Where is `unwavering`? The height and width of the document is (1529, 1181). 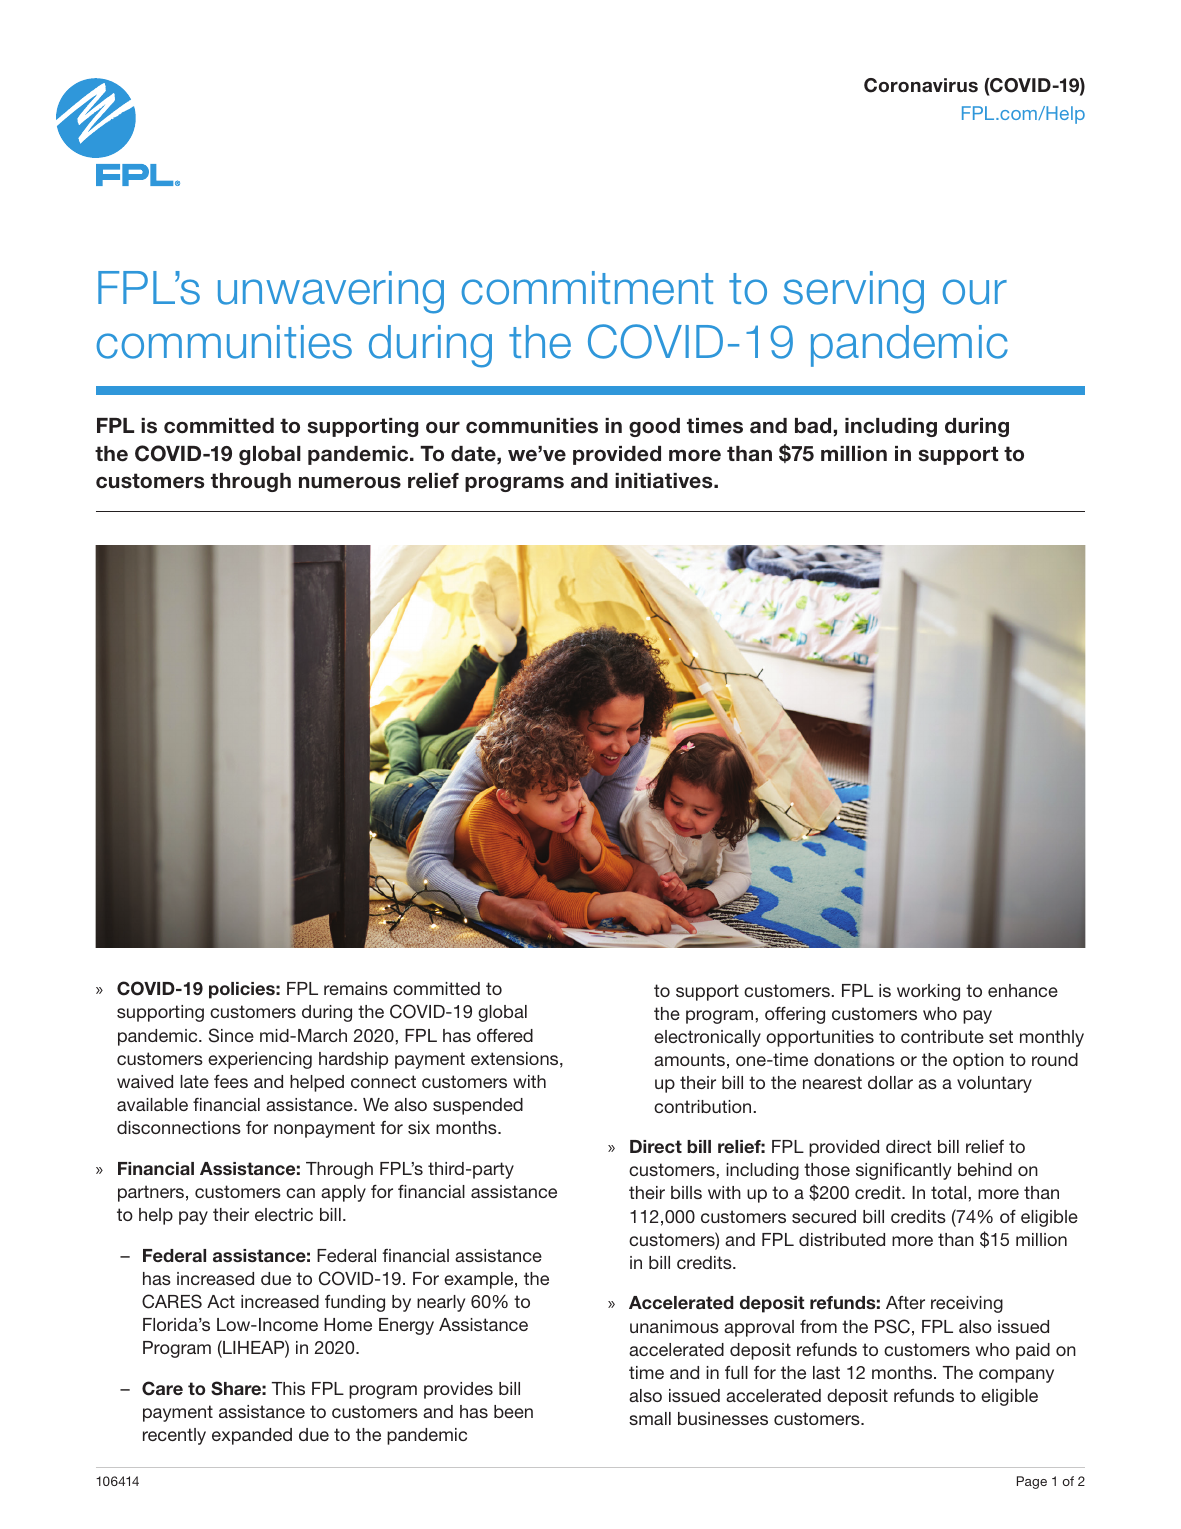 unwavering is located at coordinates (331, 292).
